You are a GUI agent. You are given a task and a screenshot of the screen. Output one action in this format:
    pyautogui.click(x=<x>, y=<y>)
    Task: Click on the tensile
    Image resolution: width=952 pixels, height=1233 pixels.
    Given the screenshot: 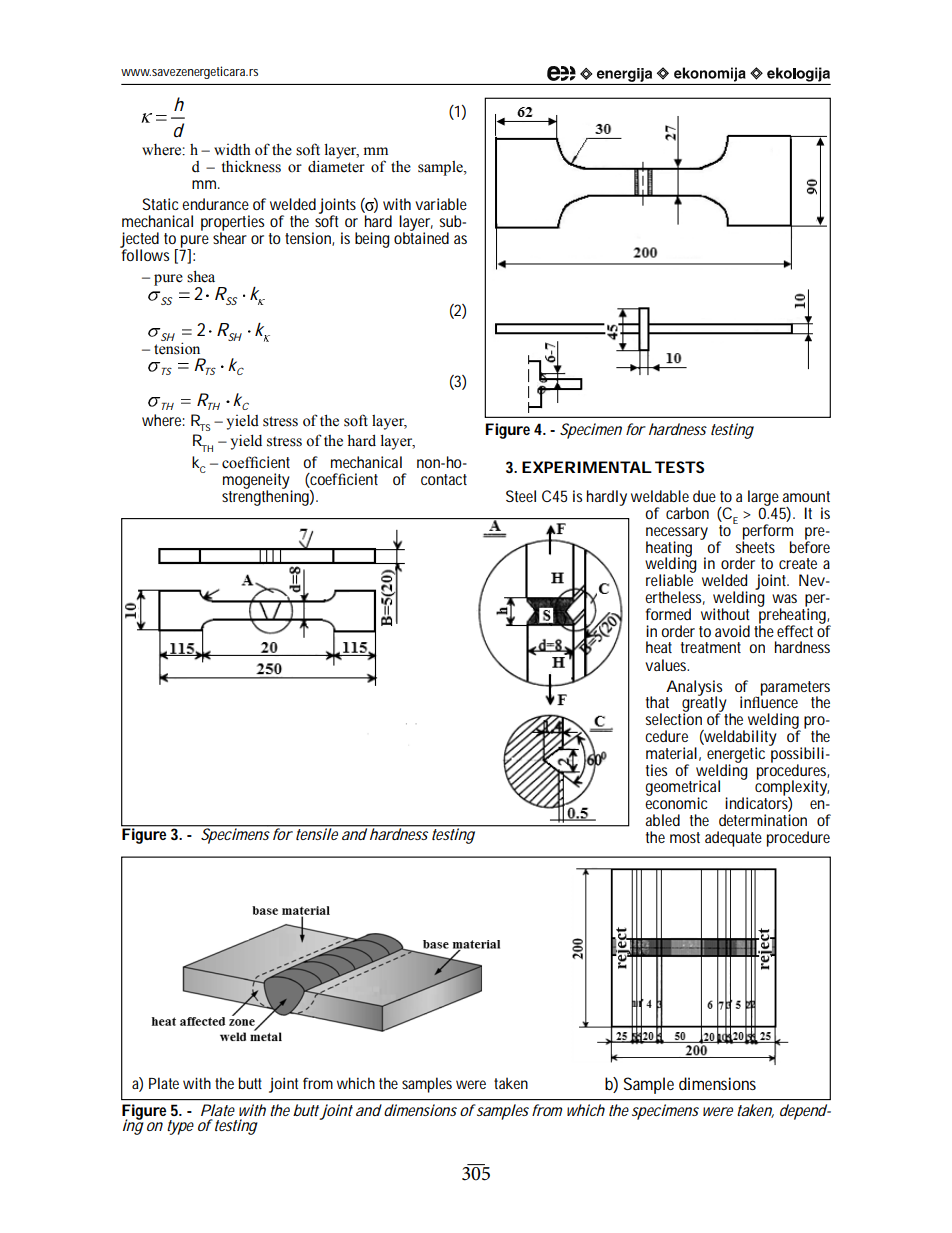 What is the action you would take?
    pyautogui.click(x=317, y=833)
